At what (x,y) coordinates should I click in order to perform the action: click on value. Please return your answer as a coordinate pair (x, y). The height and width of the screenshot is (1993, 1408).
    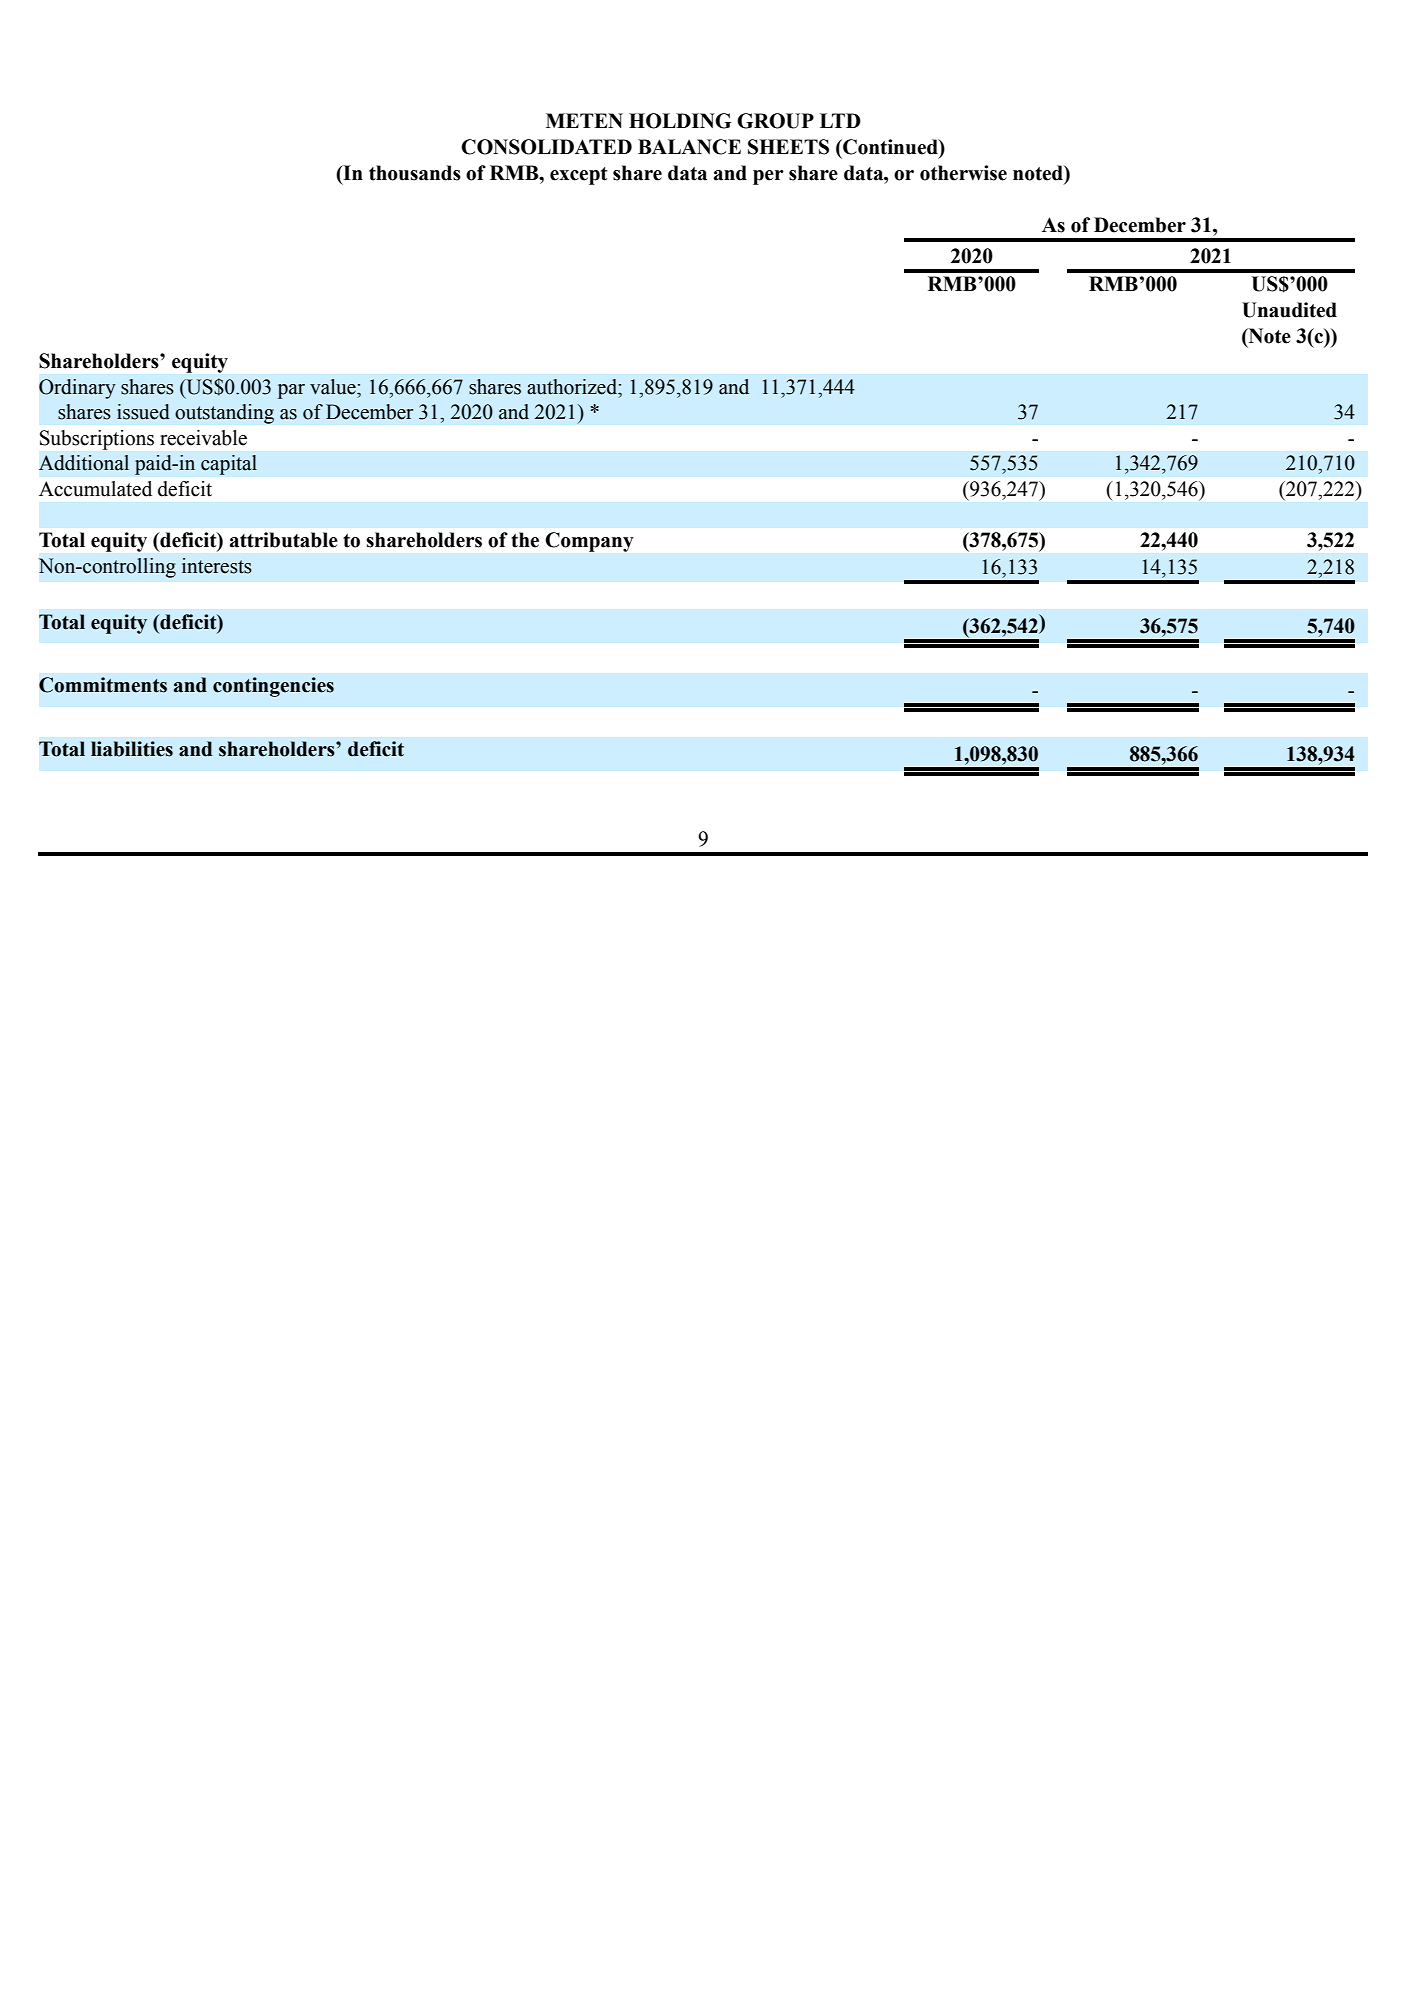
    Looking at the image, I should click on (334, 387).
